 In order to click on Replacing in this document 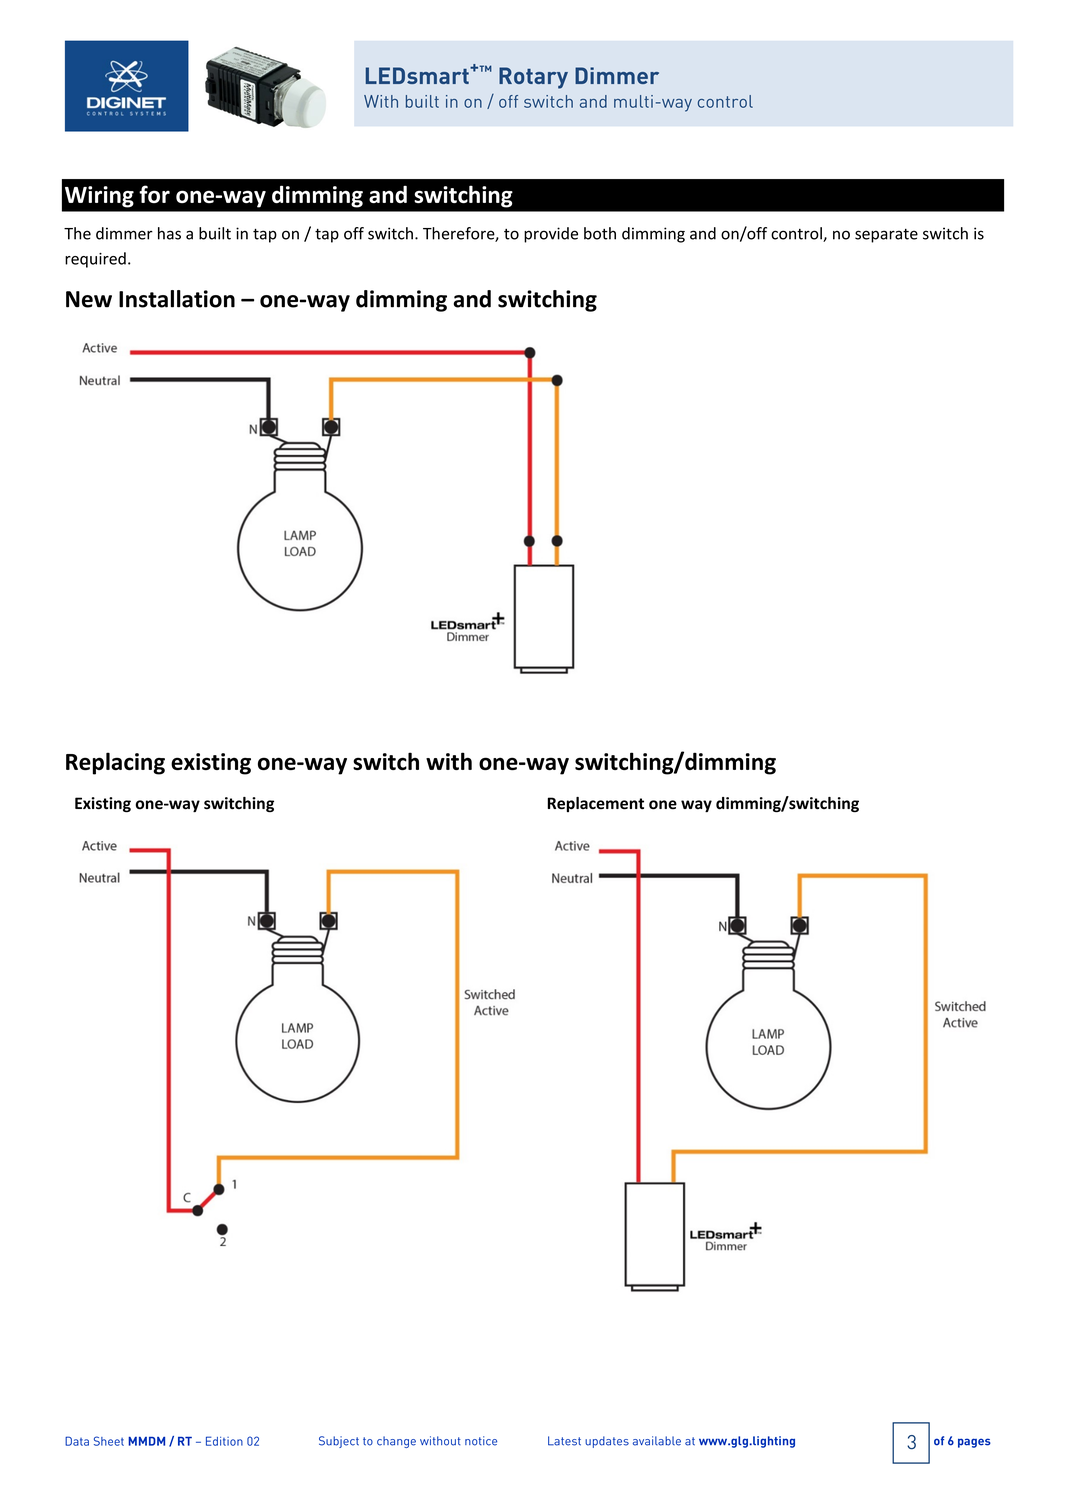, I will do `click(115, 763)`.
